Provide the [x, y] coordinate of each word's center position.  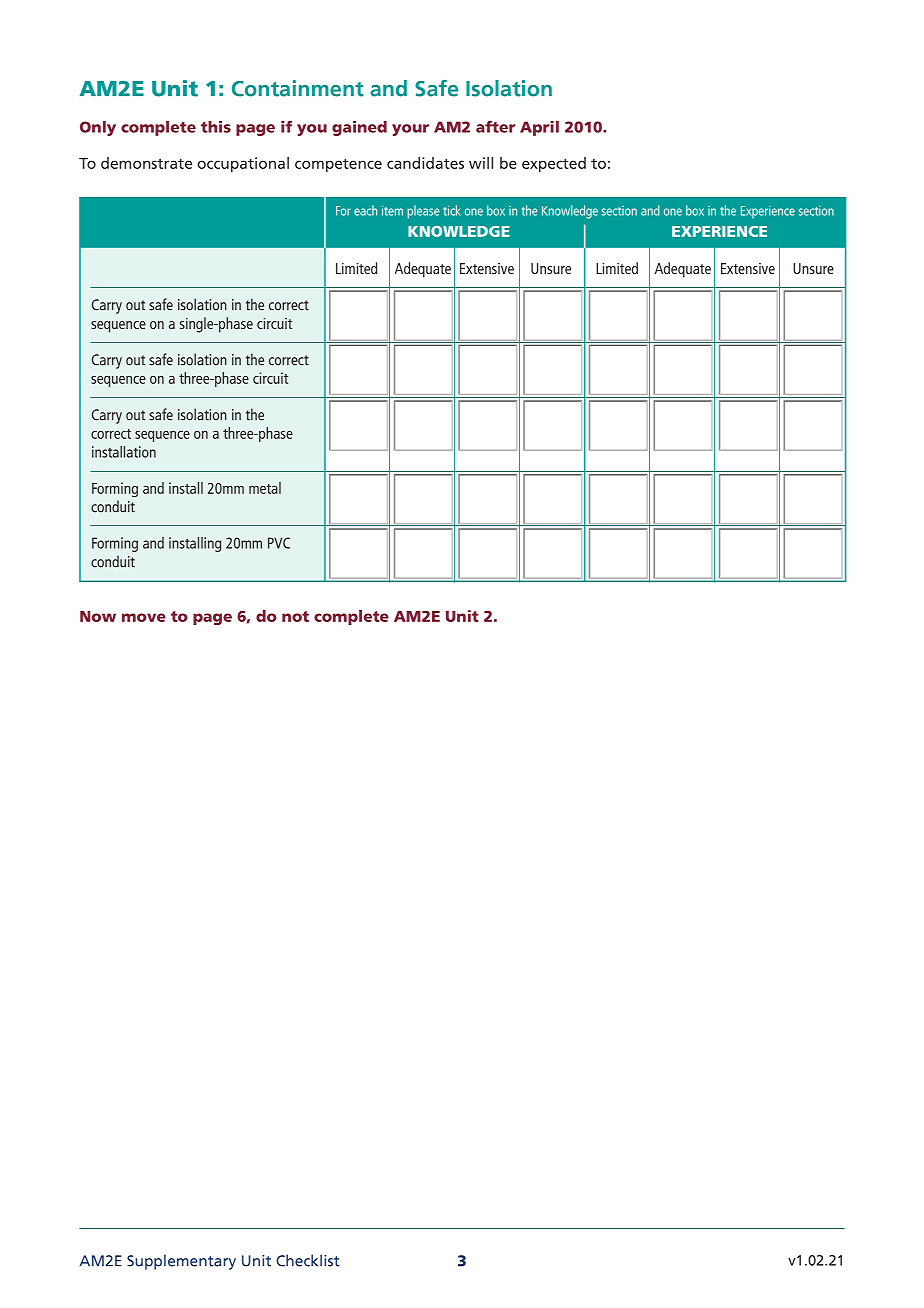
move [144, 617]
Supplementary [181, 1262]
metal [265, 488]
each [365, 210]
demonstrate [146, 163]
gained [359, 128]
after [495, 126]
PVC [279, 543]
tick [452, 210]
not [295, 616]
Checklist [308, 1260]
